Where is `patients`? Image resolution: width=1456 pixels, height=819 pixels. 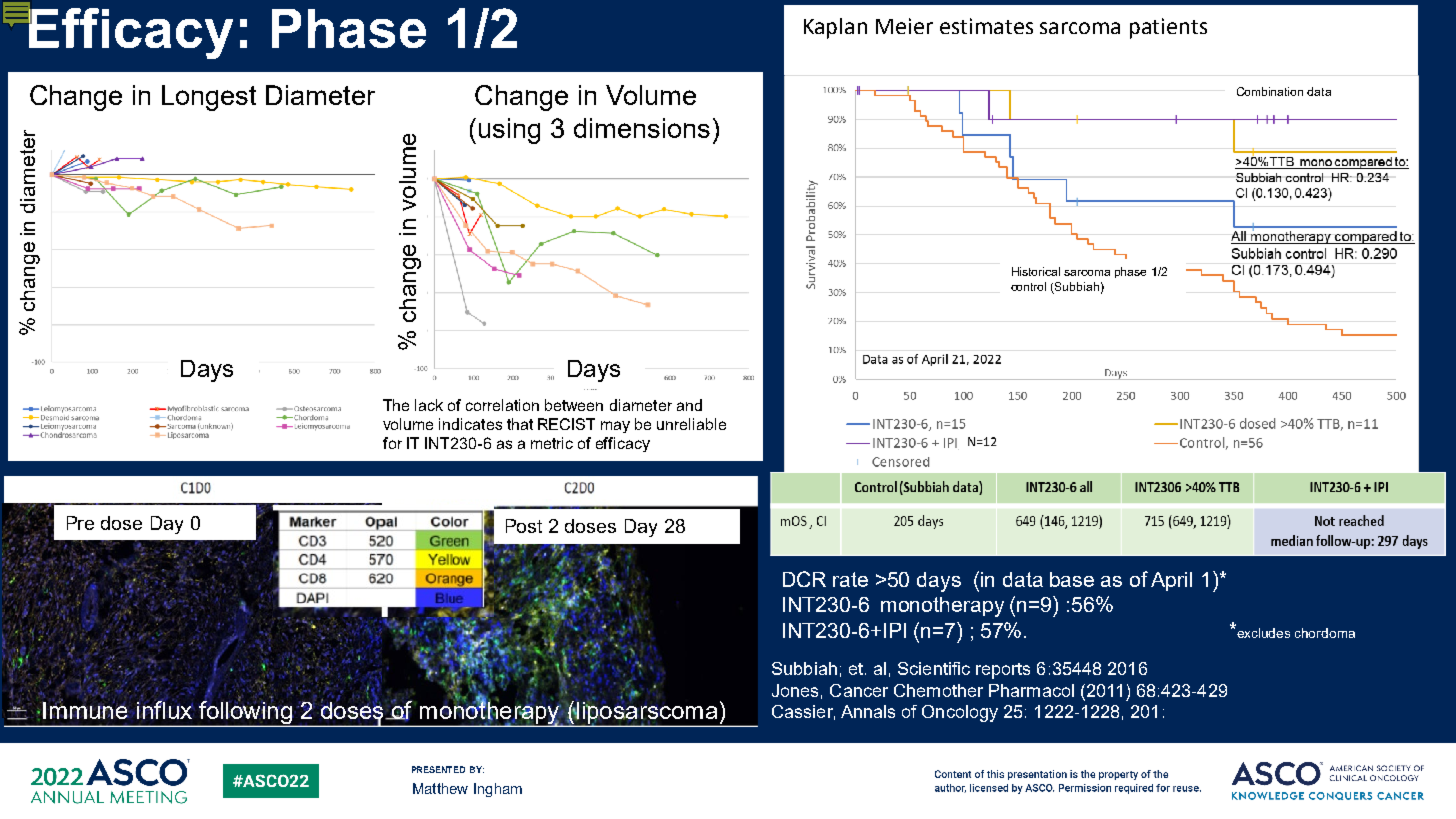 patients is located at coordinates (1168, 28).
